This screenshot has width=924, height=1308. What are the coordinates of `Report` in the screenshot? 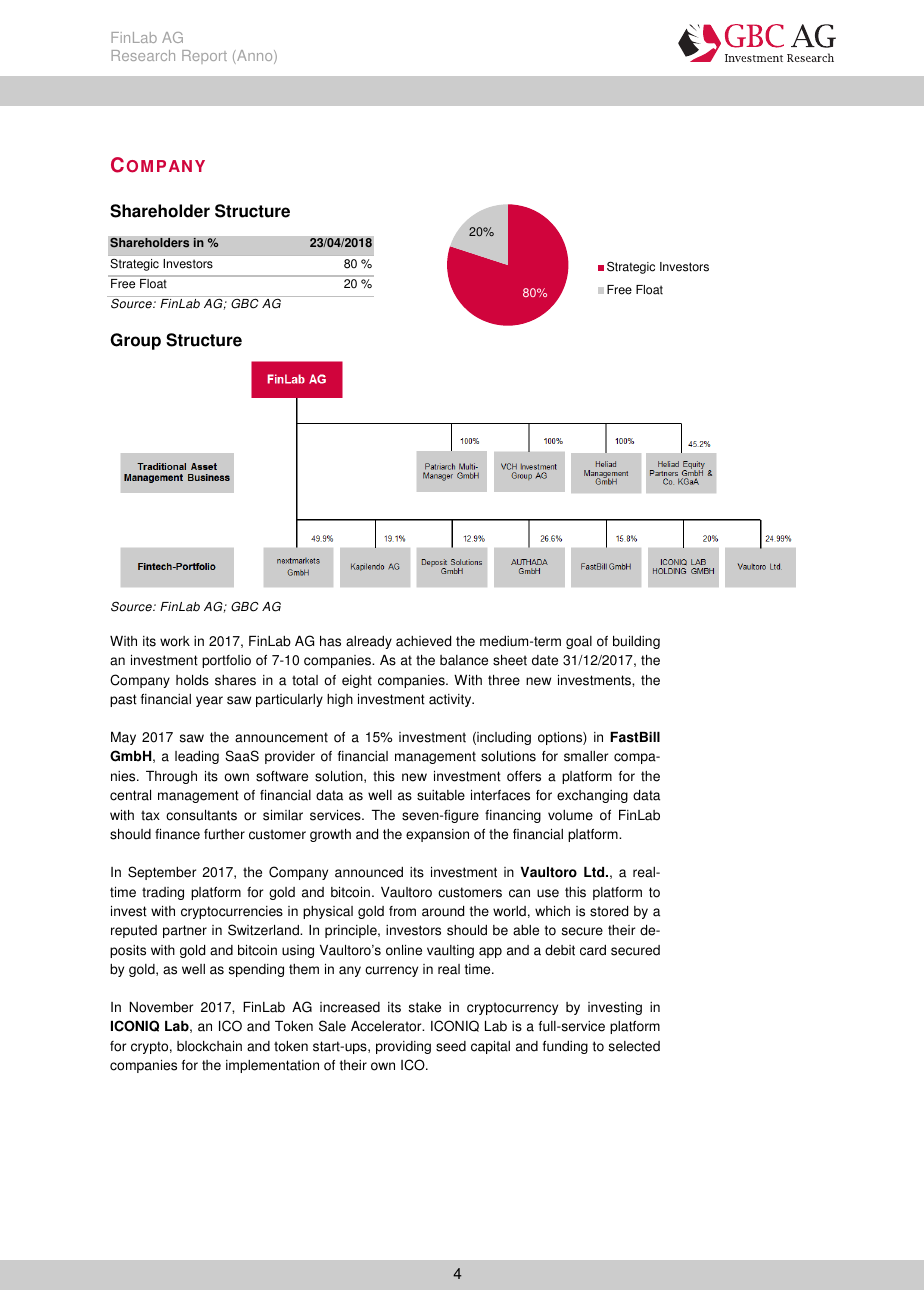 It's located at (204, 57).
